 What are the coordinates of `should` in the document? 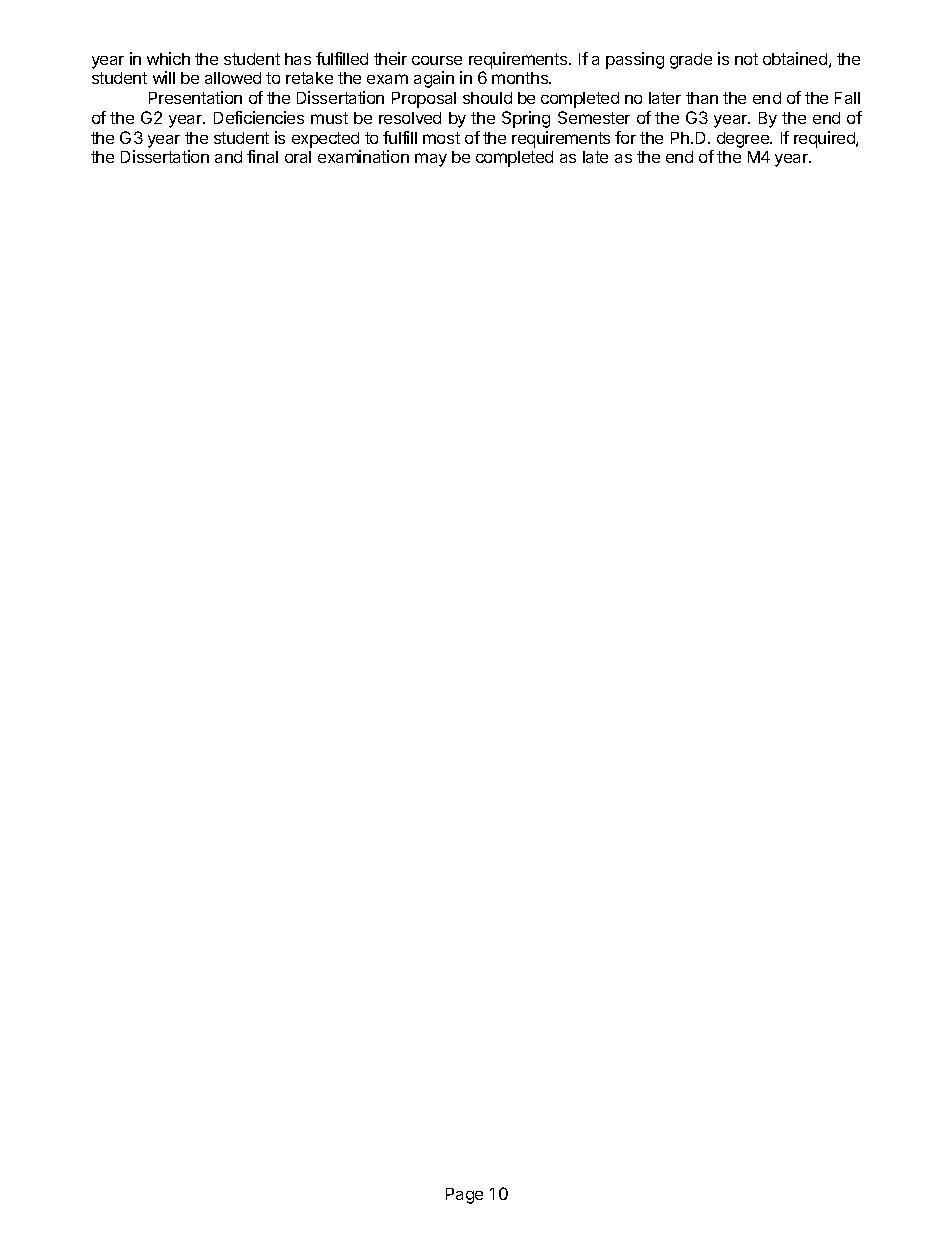 It's located at (487, 98).
